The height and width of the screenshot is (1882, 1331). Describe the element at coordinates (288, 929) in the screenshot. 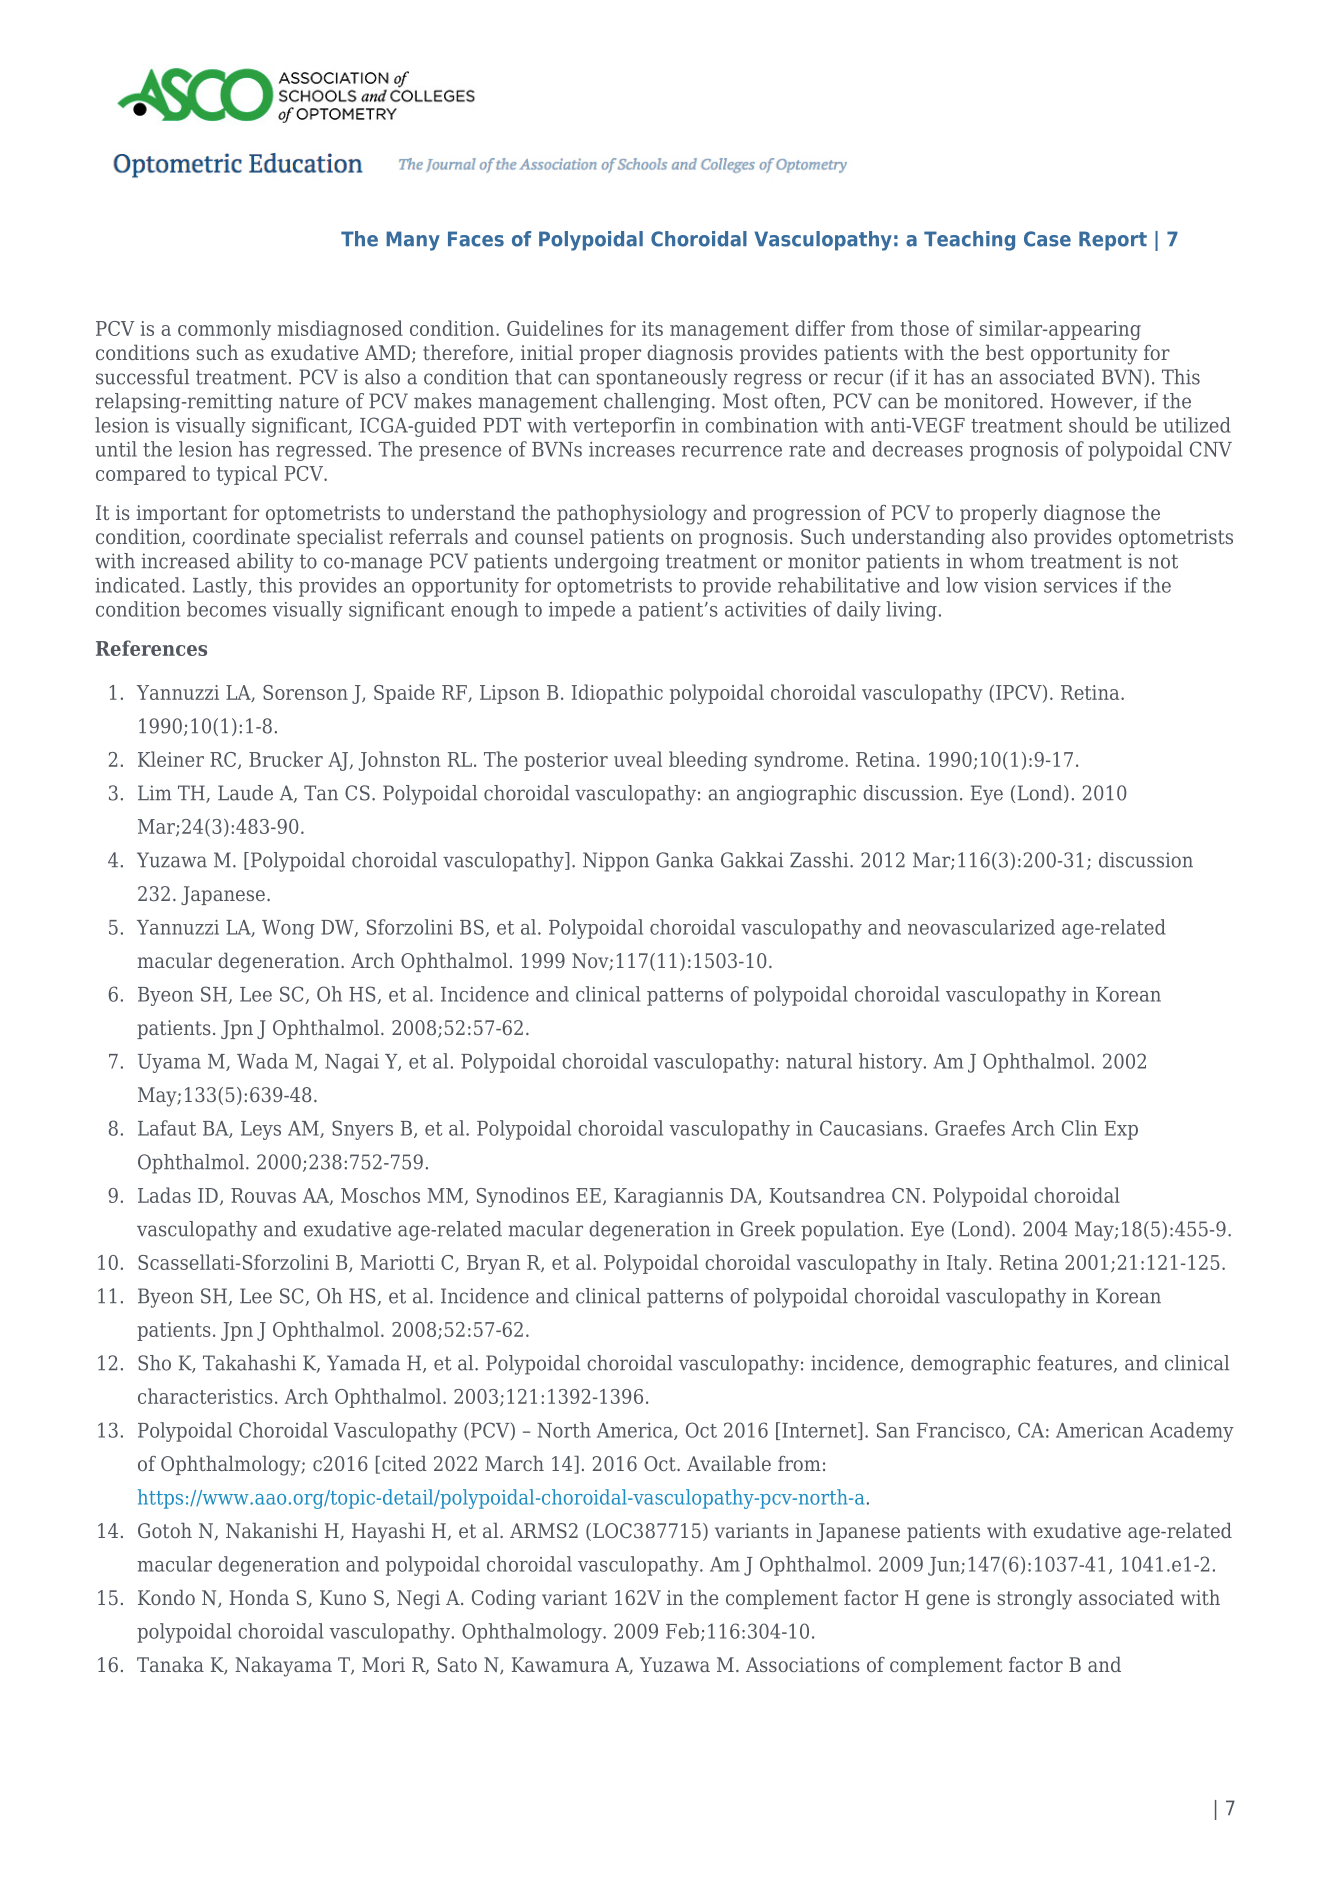

I see `Wong` at that location.
